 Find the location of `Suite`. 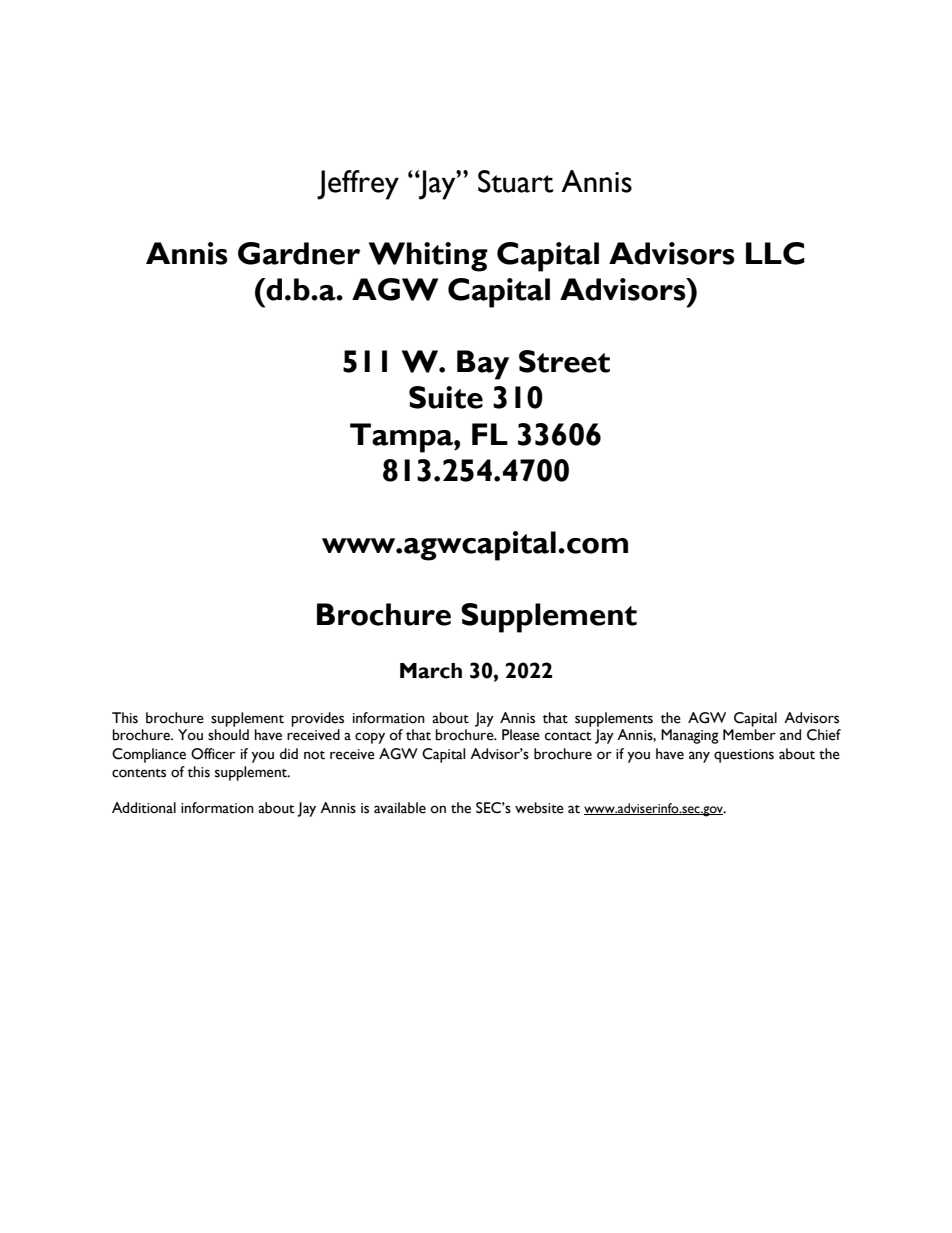

Suite is located at coordinates (446, 397).
